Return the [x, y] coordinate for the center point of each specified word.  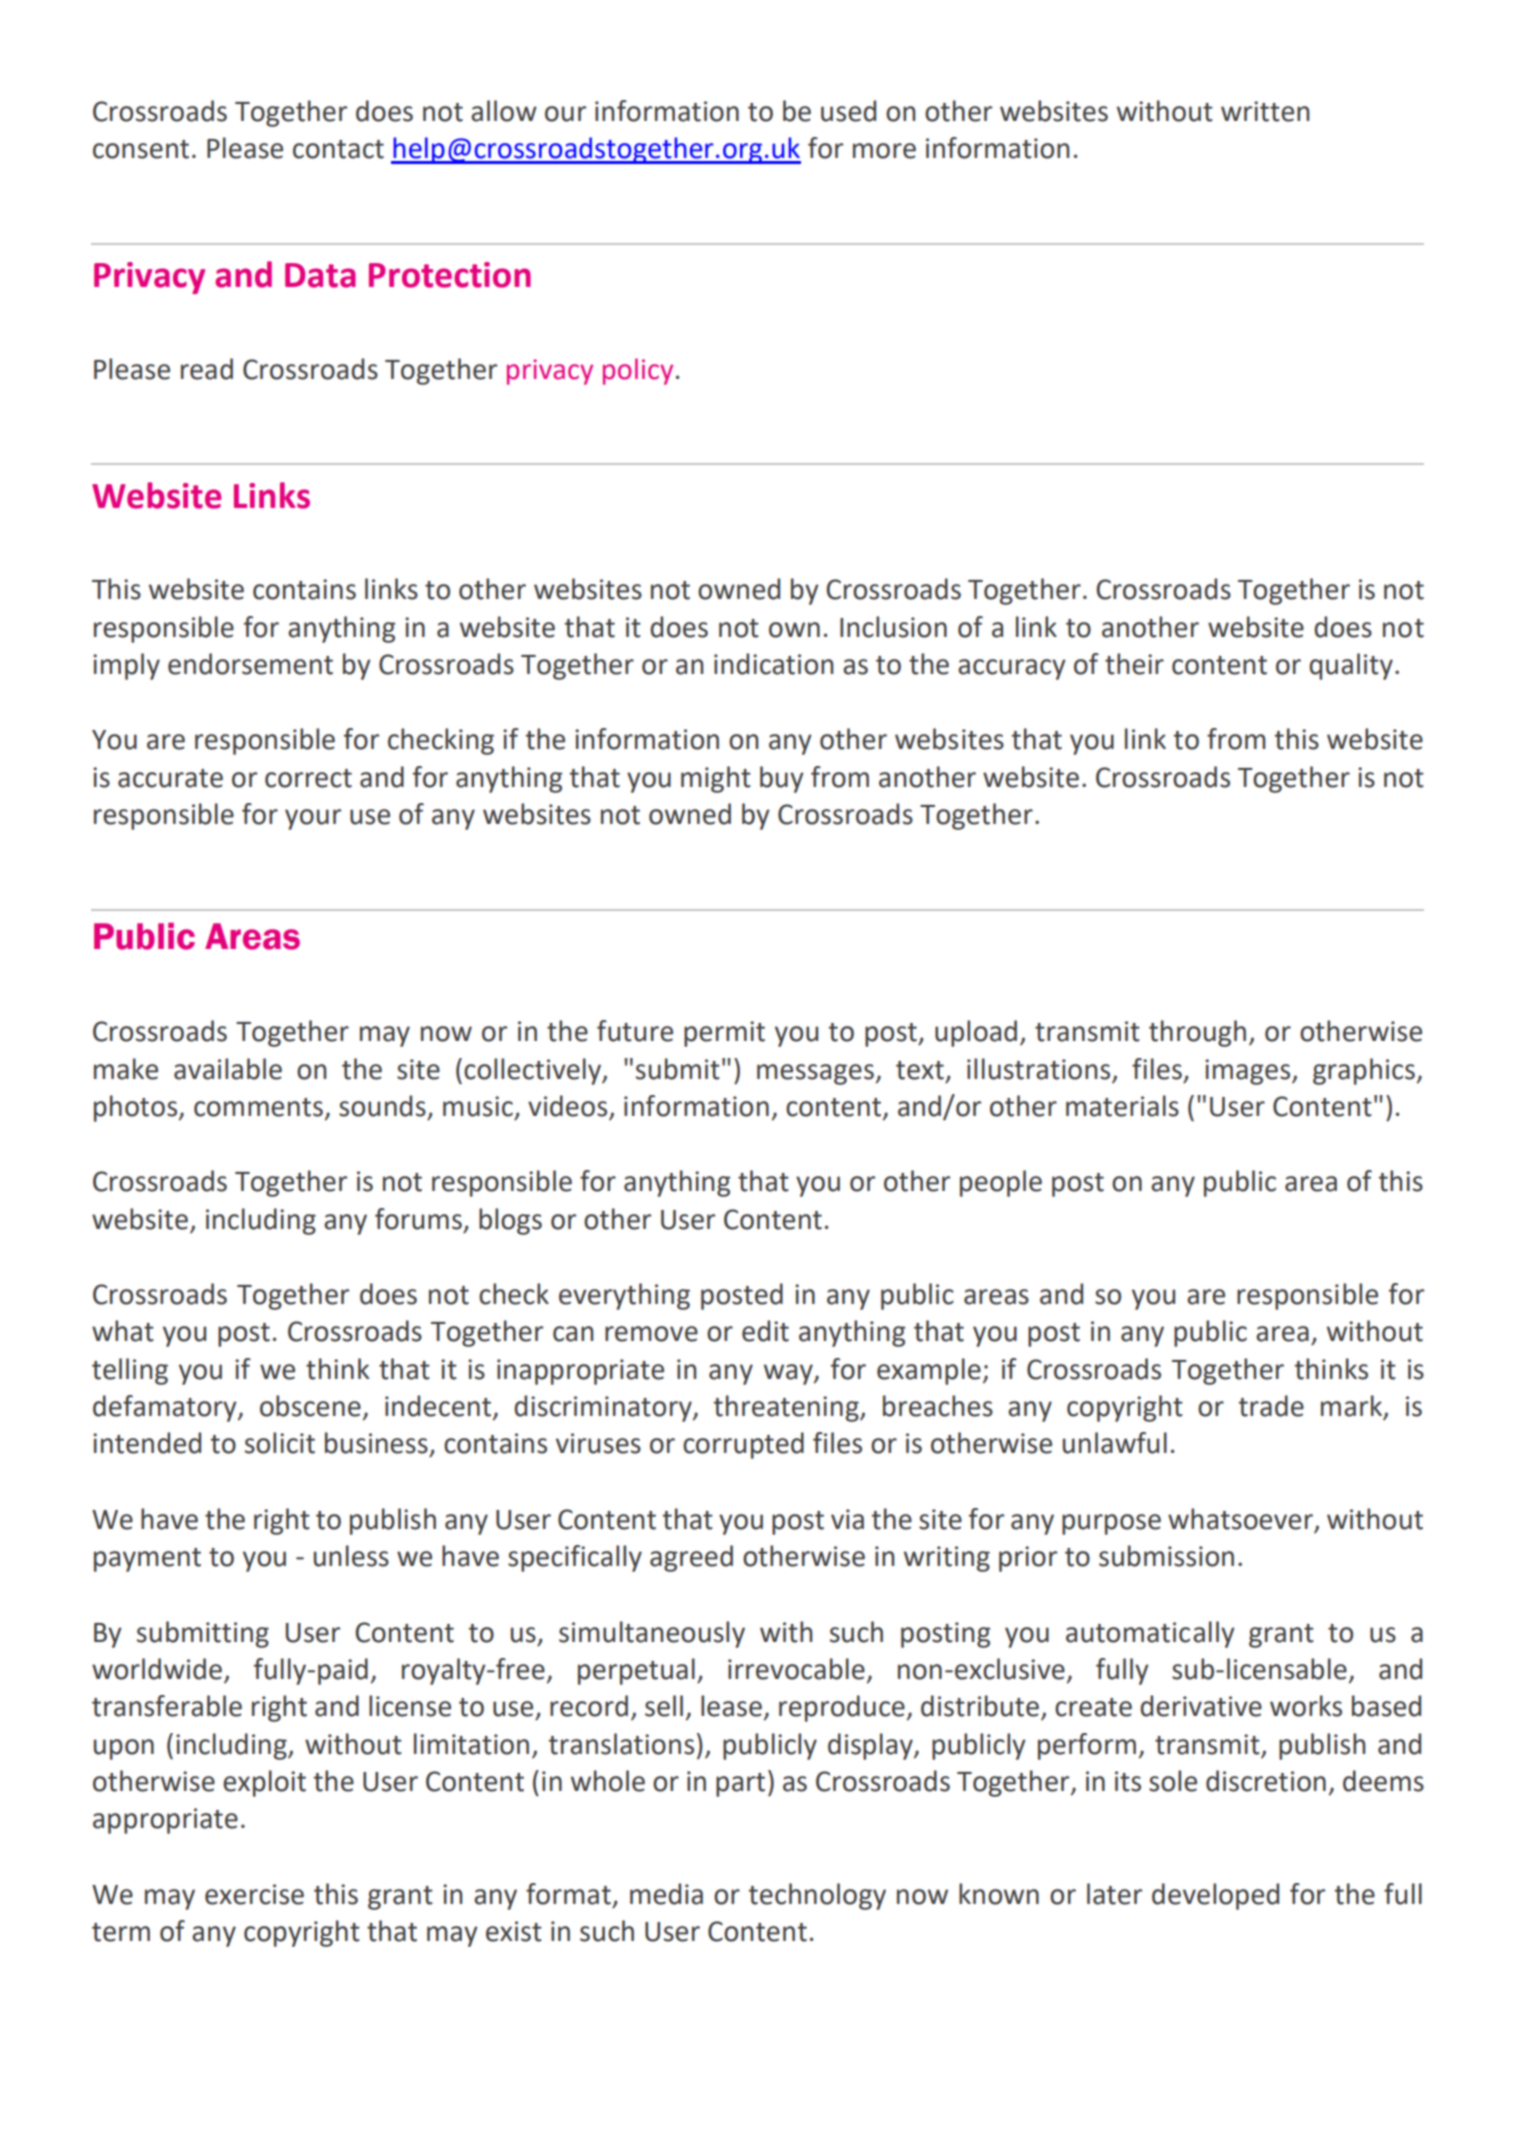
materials [1122, 1106]
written [1265, 111]
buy [782, 779]
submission [1166, 1556]
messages [815, 1074]
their [1134, 664]
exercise [254, 1894]
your [313, 819]
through [1197, 1033]
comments [258, 1107]
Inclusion [893, 627]
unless [351, 1556]
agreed [691, 1558]
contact [338, 149]
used [848, 111]
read [207, 369]
